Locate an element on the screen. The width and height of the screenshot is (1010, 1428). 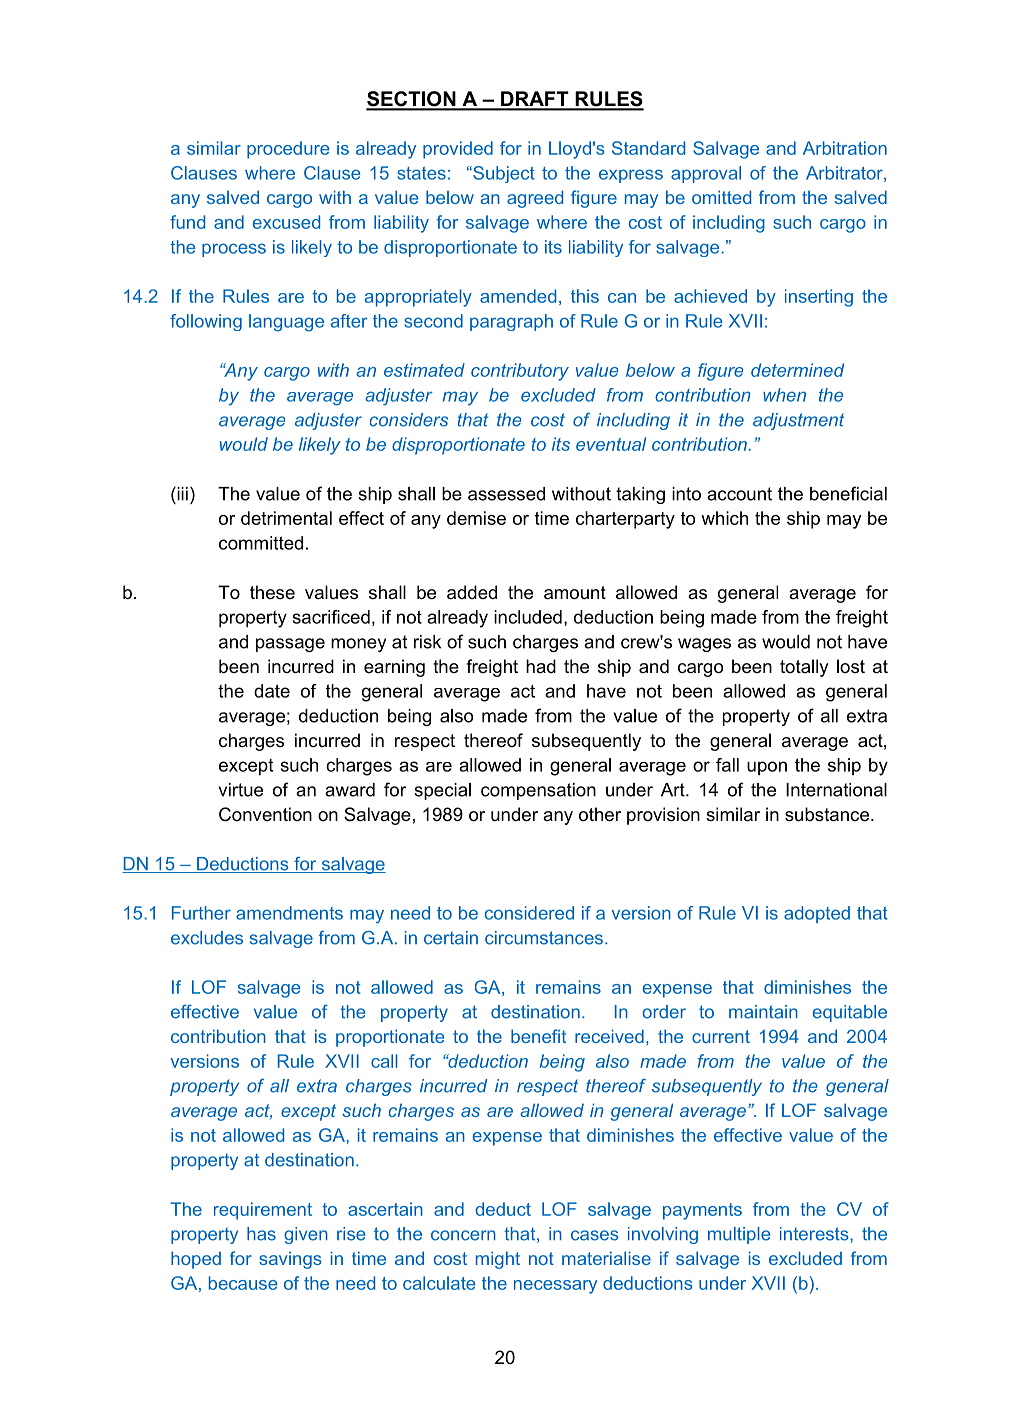
amendments is located at coordinates (289, 913).
